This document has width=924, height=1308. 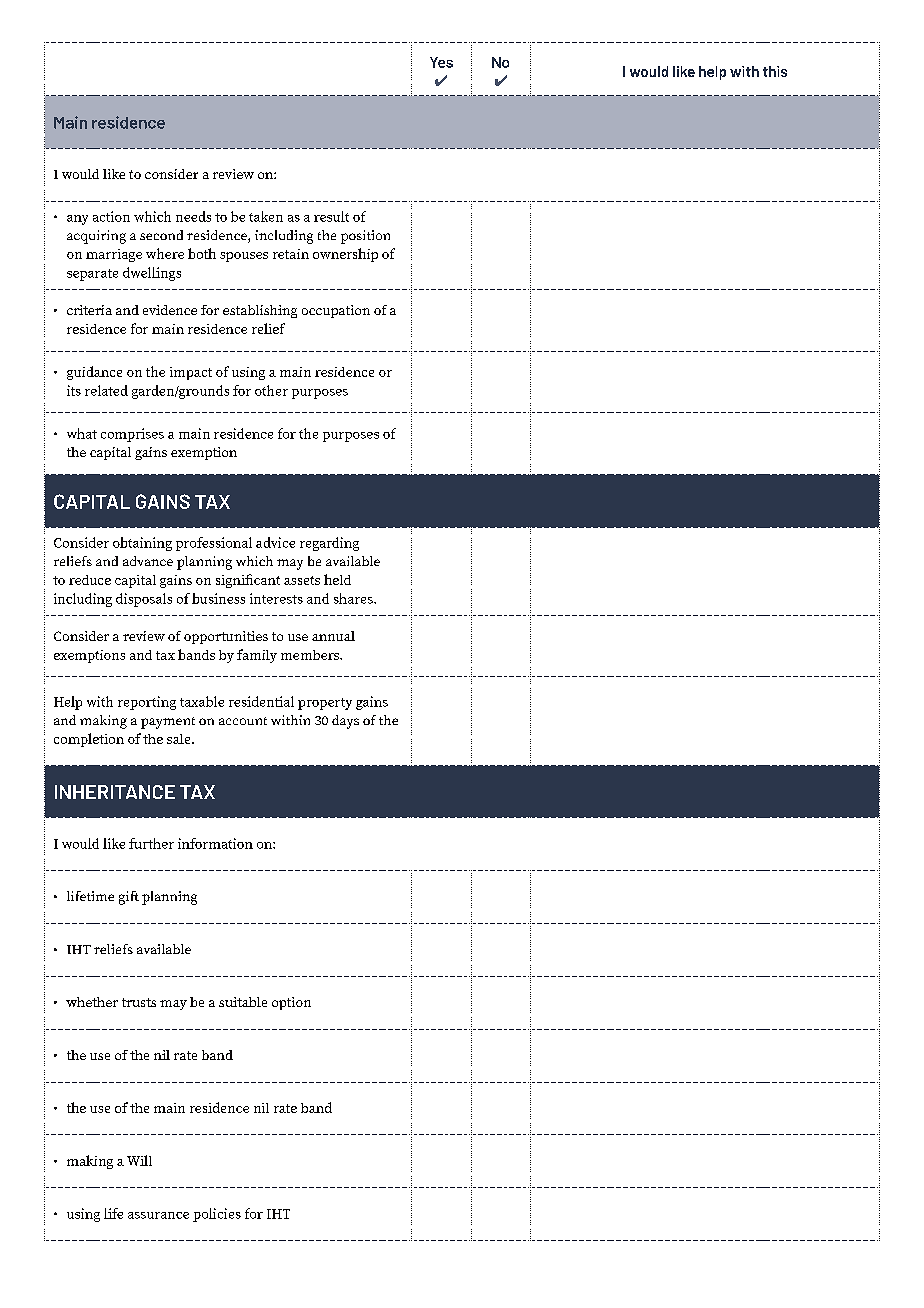 I want to click on occupation, so click(x=336, y=311).
